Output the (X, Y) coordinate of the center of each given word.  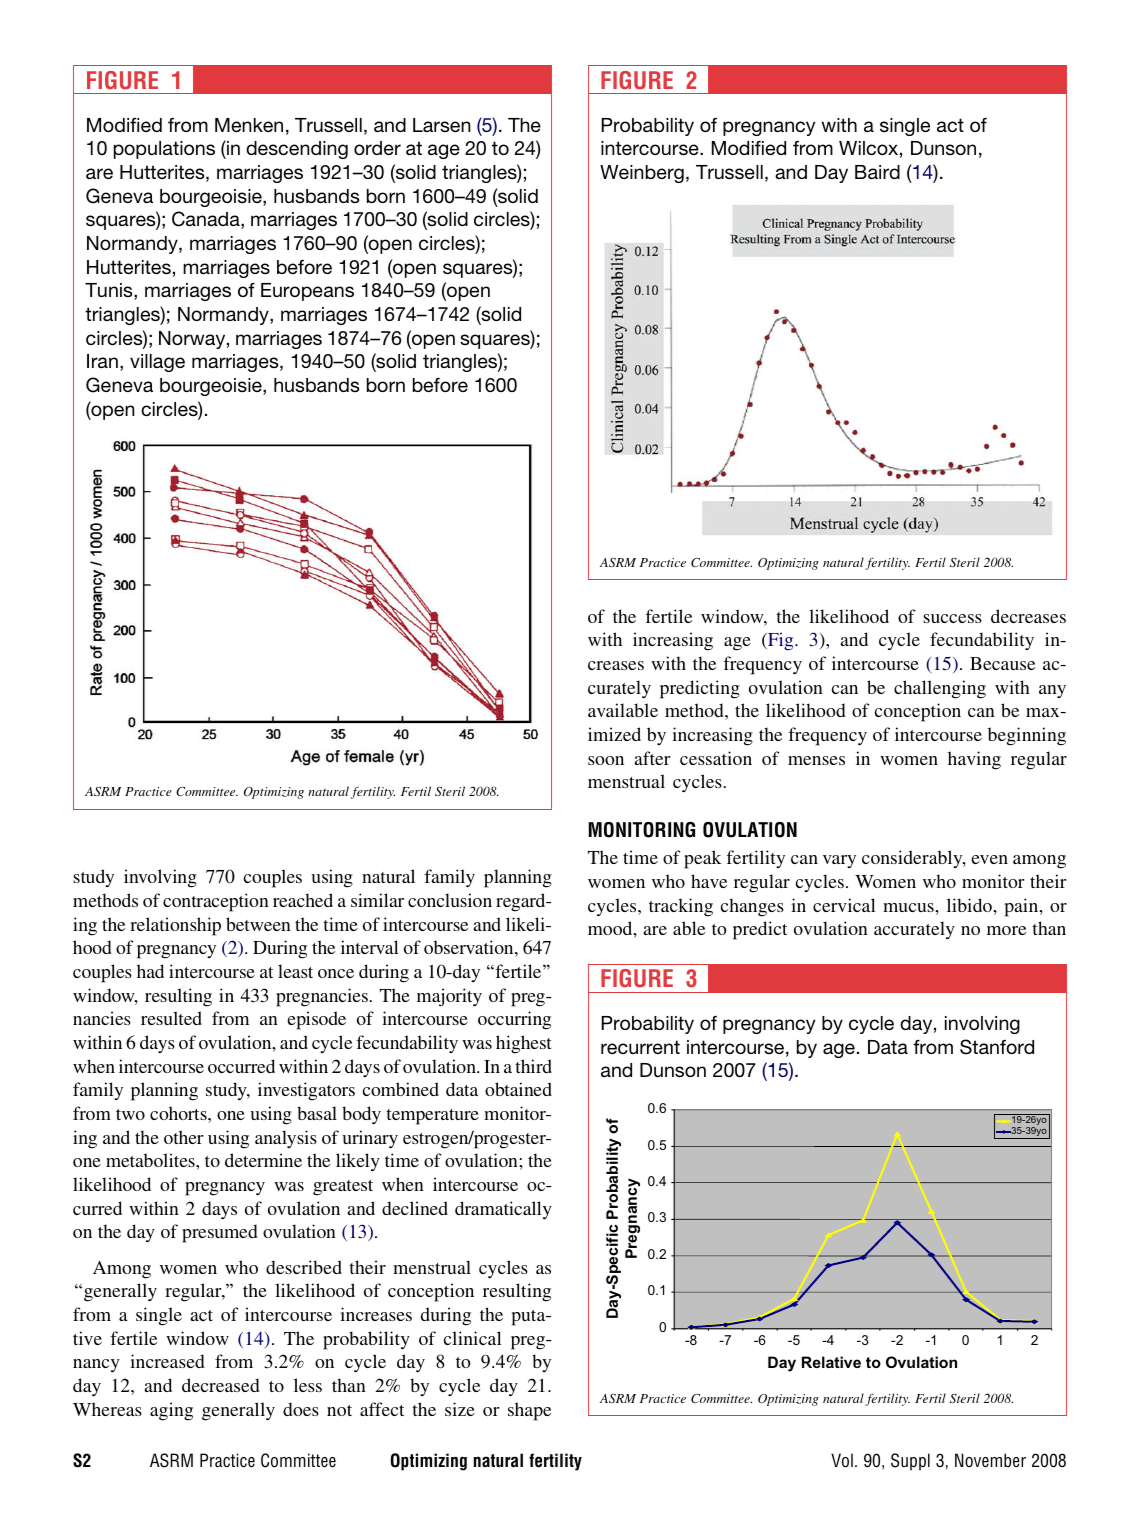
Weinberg (642, 174)
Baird (877, 172)
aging (171, 1411)
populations (164, 150)
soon (606, 760)
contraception (216, 902)
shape (529, 1411)
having (974, 760)
